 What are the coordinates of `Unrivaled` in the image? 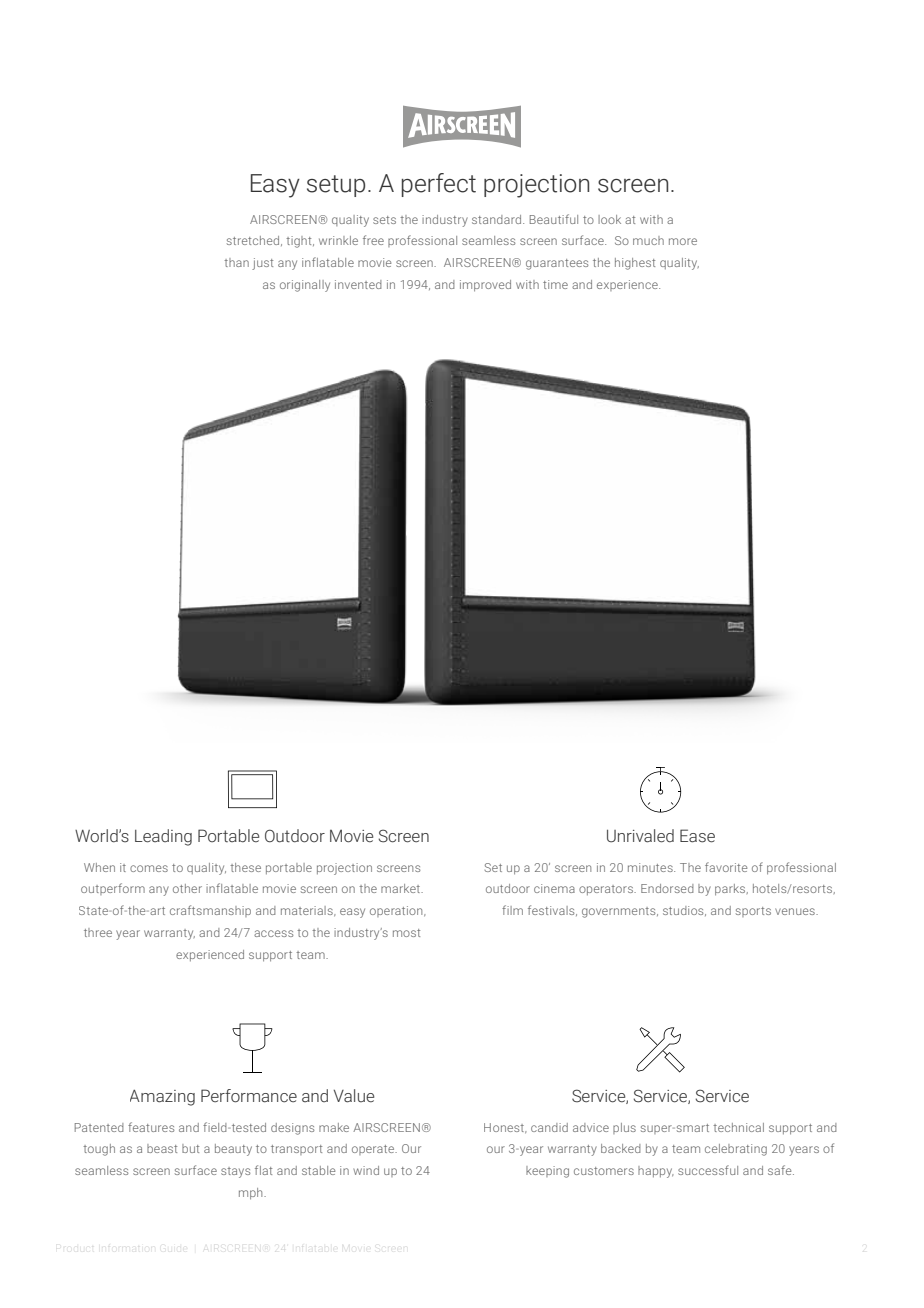 It's located at (640, 836).
